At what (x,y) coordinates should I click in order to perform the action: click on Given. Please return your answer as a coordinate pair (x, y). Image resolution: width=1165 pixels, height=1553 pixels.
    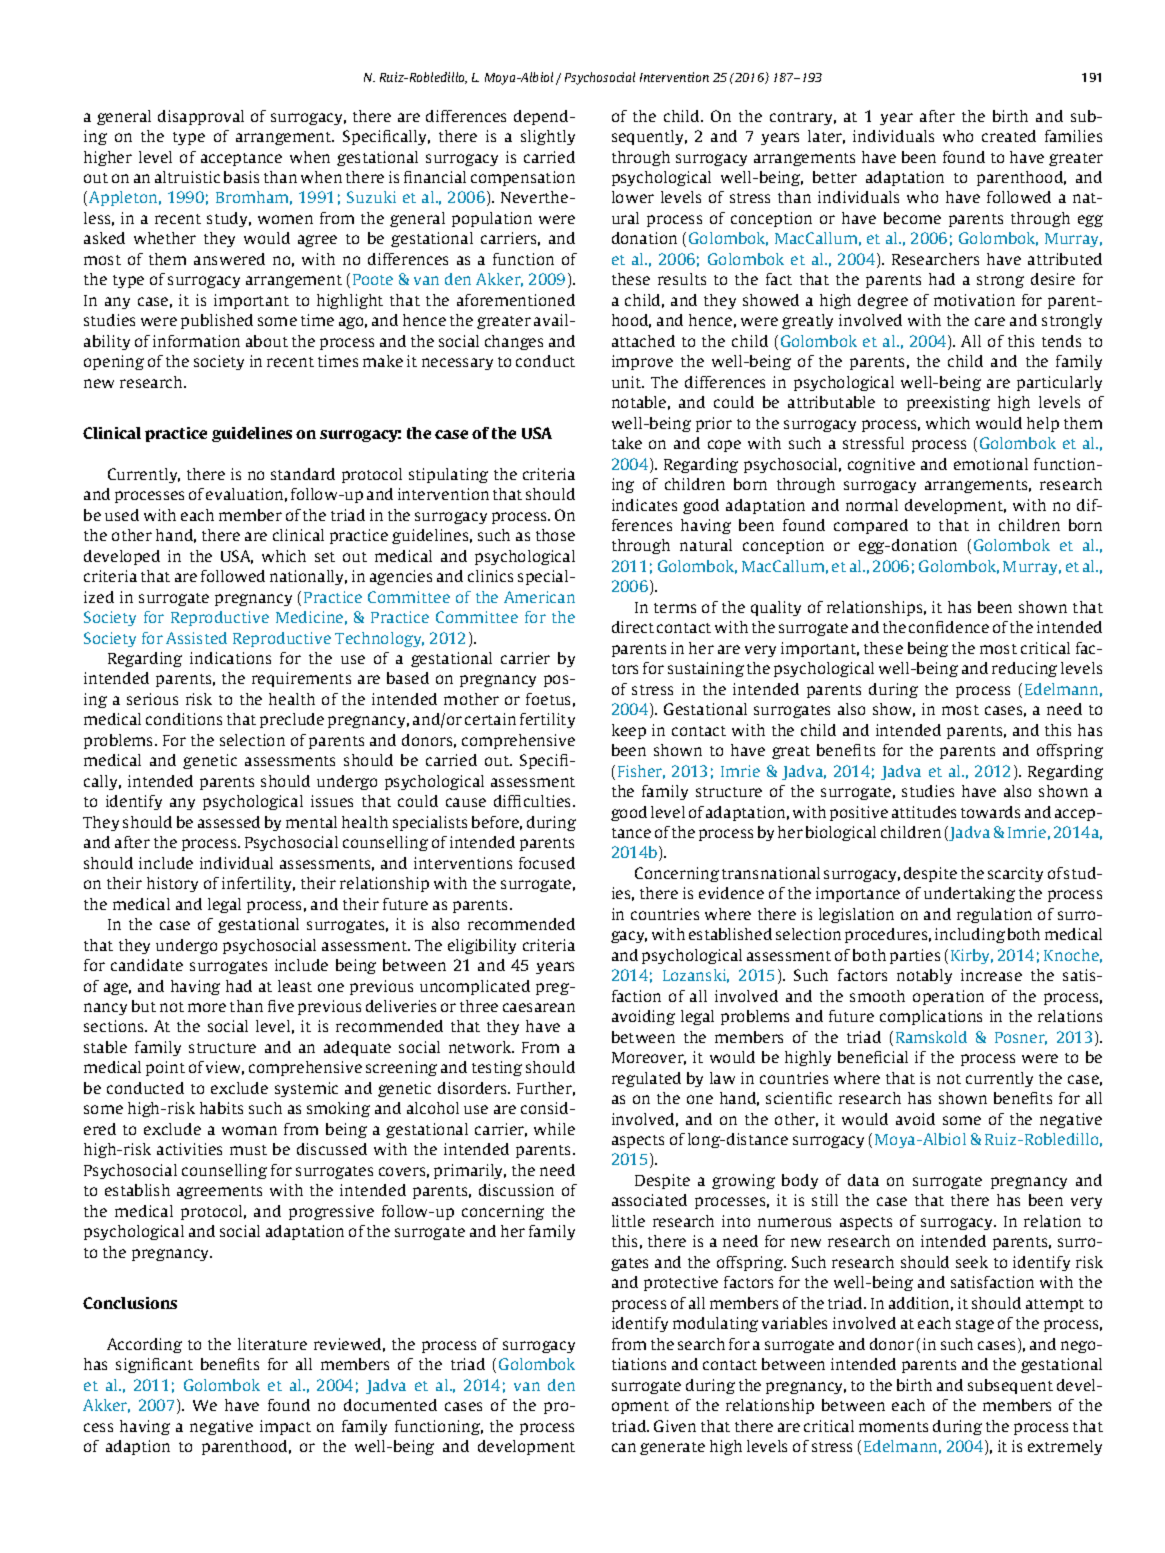
    Looking at the image, I should click on (675, 1426).
